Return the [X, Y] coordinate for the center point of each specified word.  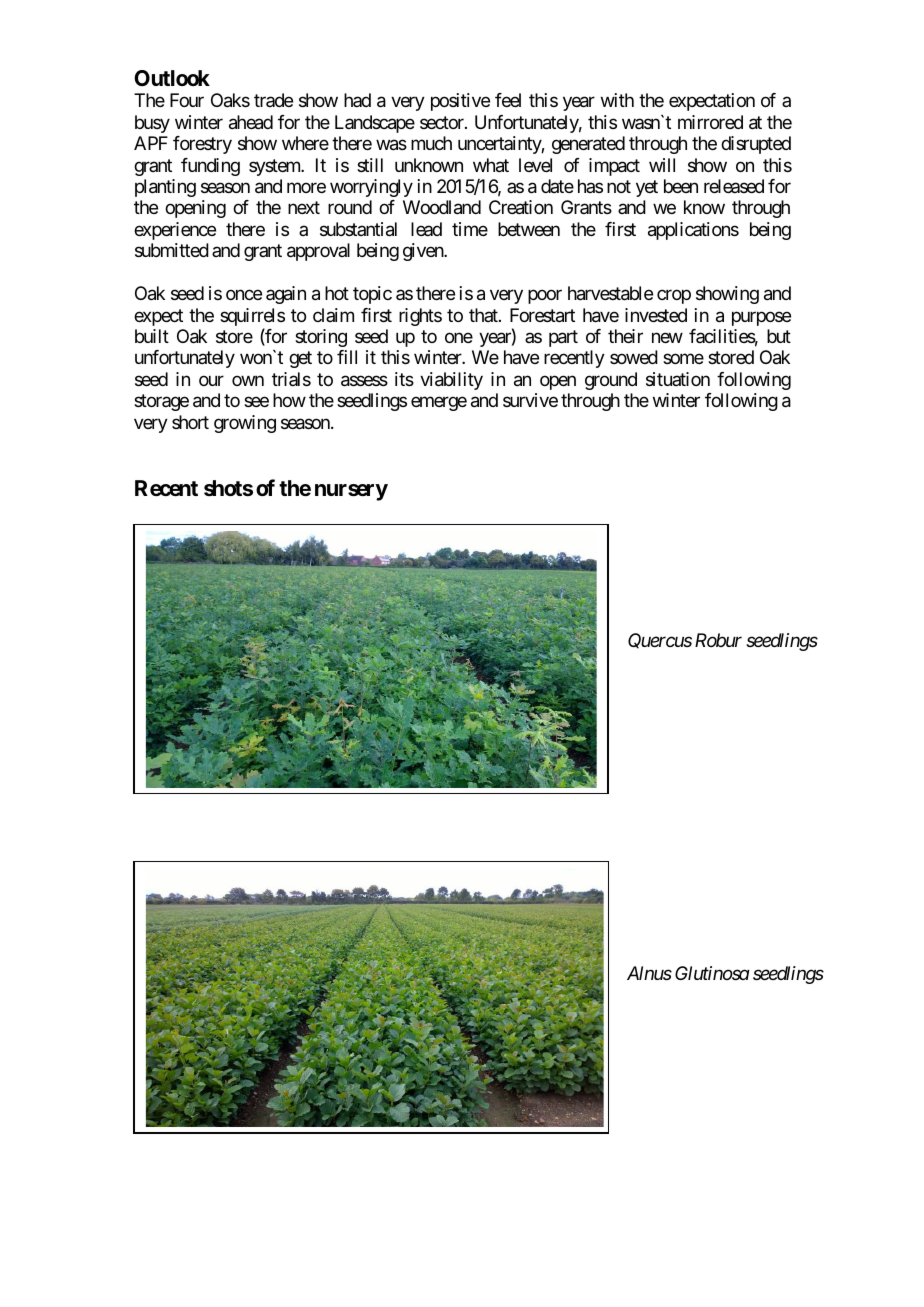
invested [656, 315]
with [617, 100]
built [152, 336]
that [484, 315]
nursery [351, 492]
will [662, 165]
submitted [172, 250]
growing [245, 424]
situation [678, 379]
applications [693, 231]
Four [187, 100]
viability [451, 381]
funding [210, 167]
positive [460, 102]
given [424, 252]
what [491, 165]
